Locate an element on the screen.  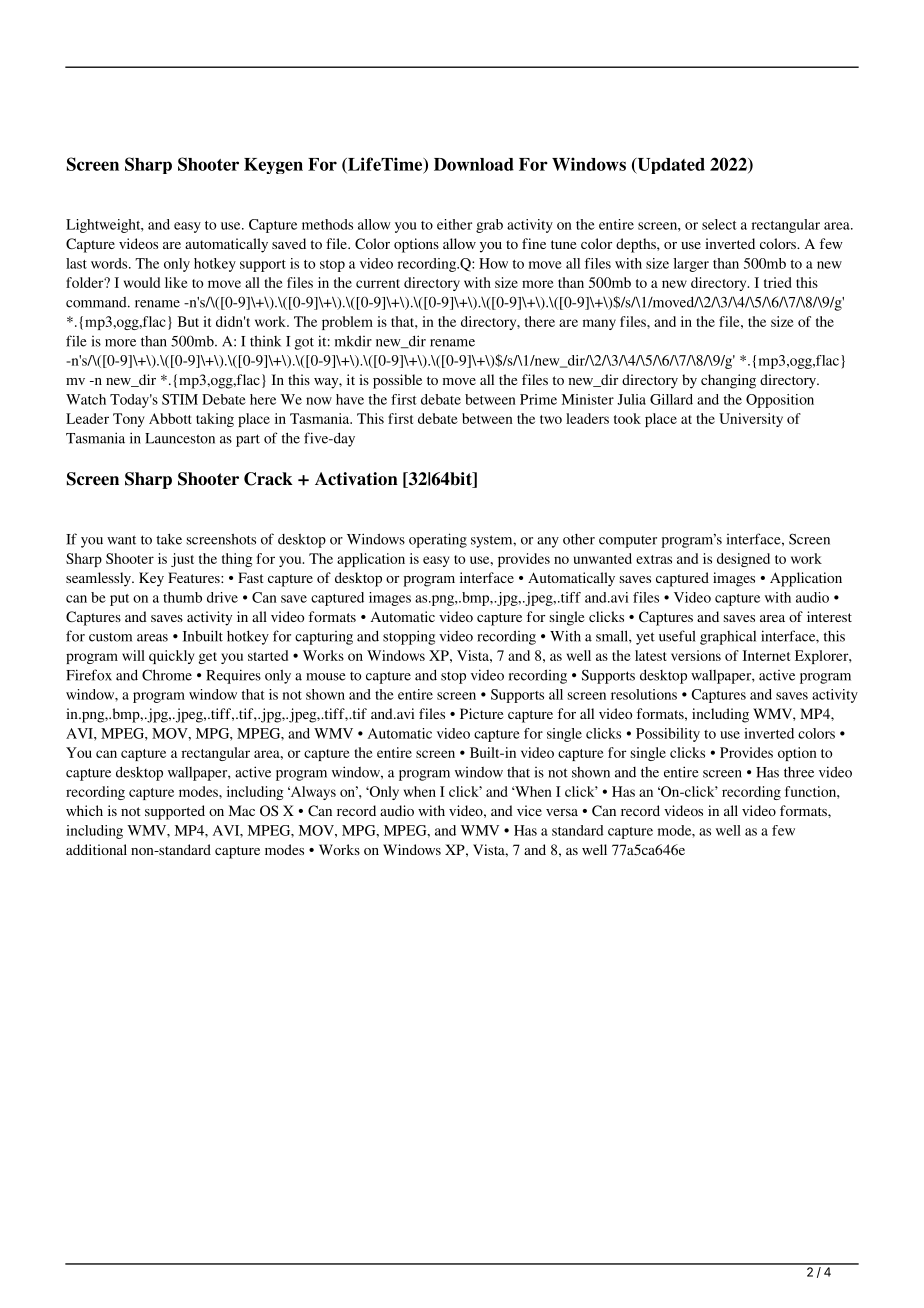
STIM is located at coordinates (180, 399).
